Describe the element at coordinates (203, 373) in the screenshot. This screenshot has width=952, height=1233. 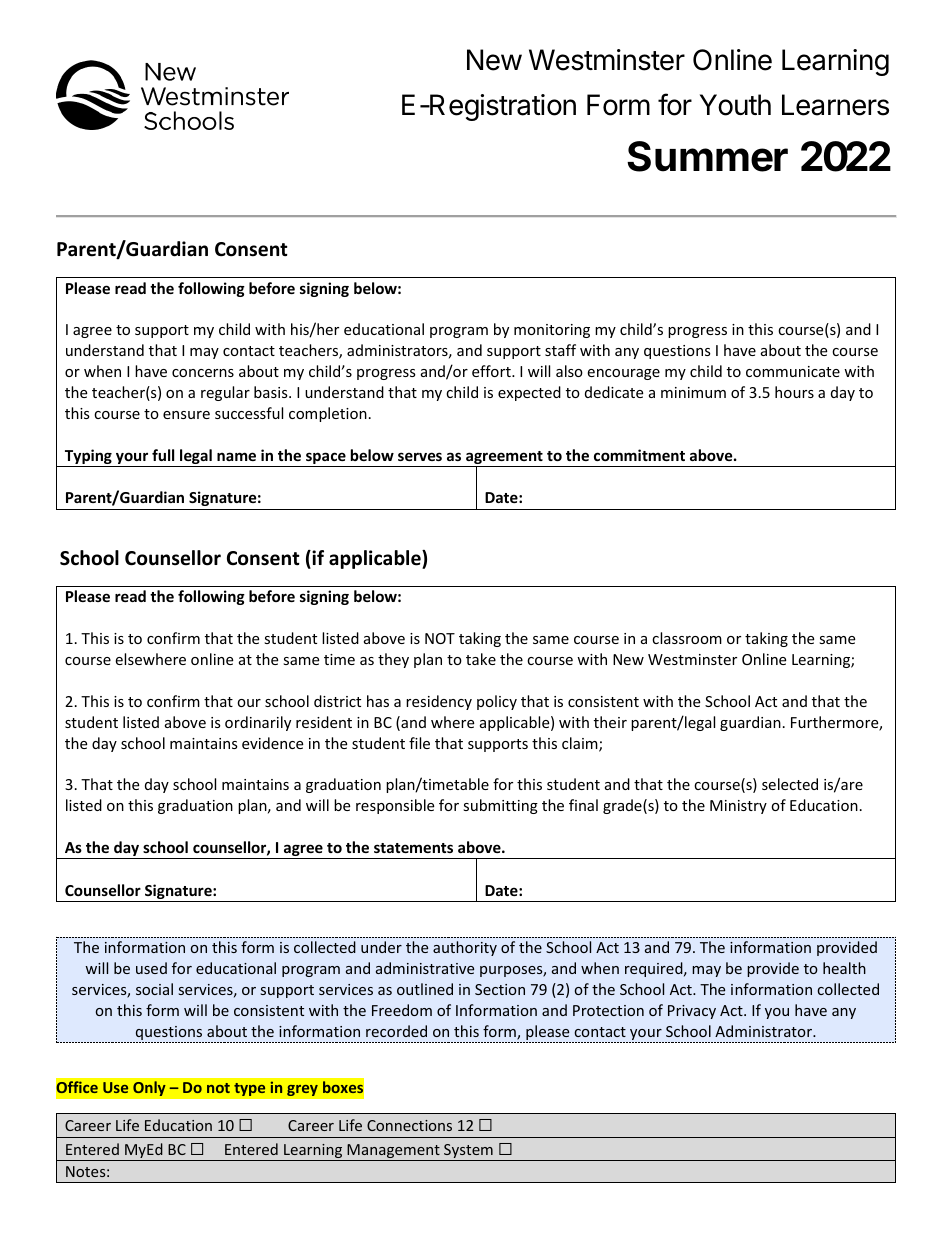
I see `concerns` at that location.
